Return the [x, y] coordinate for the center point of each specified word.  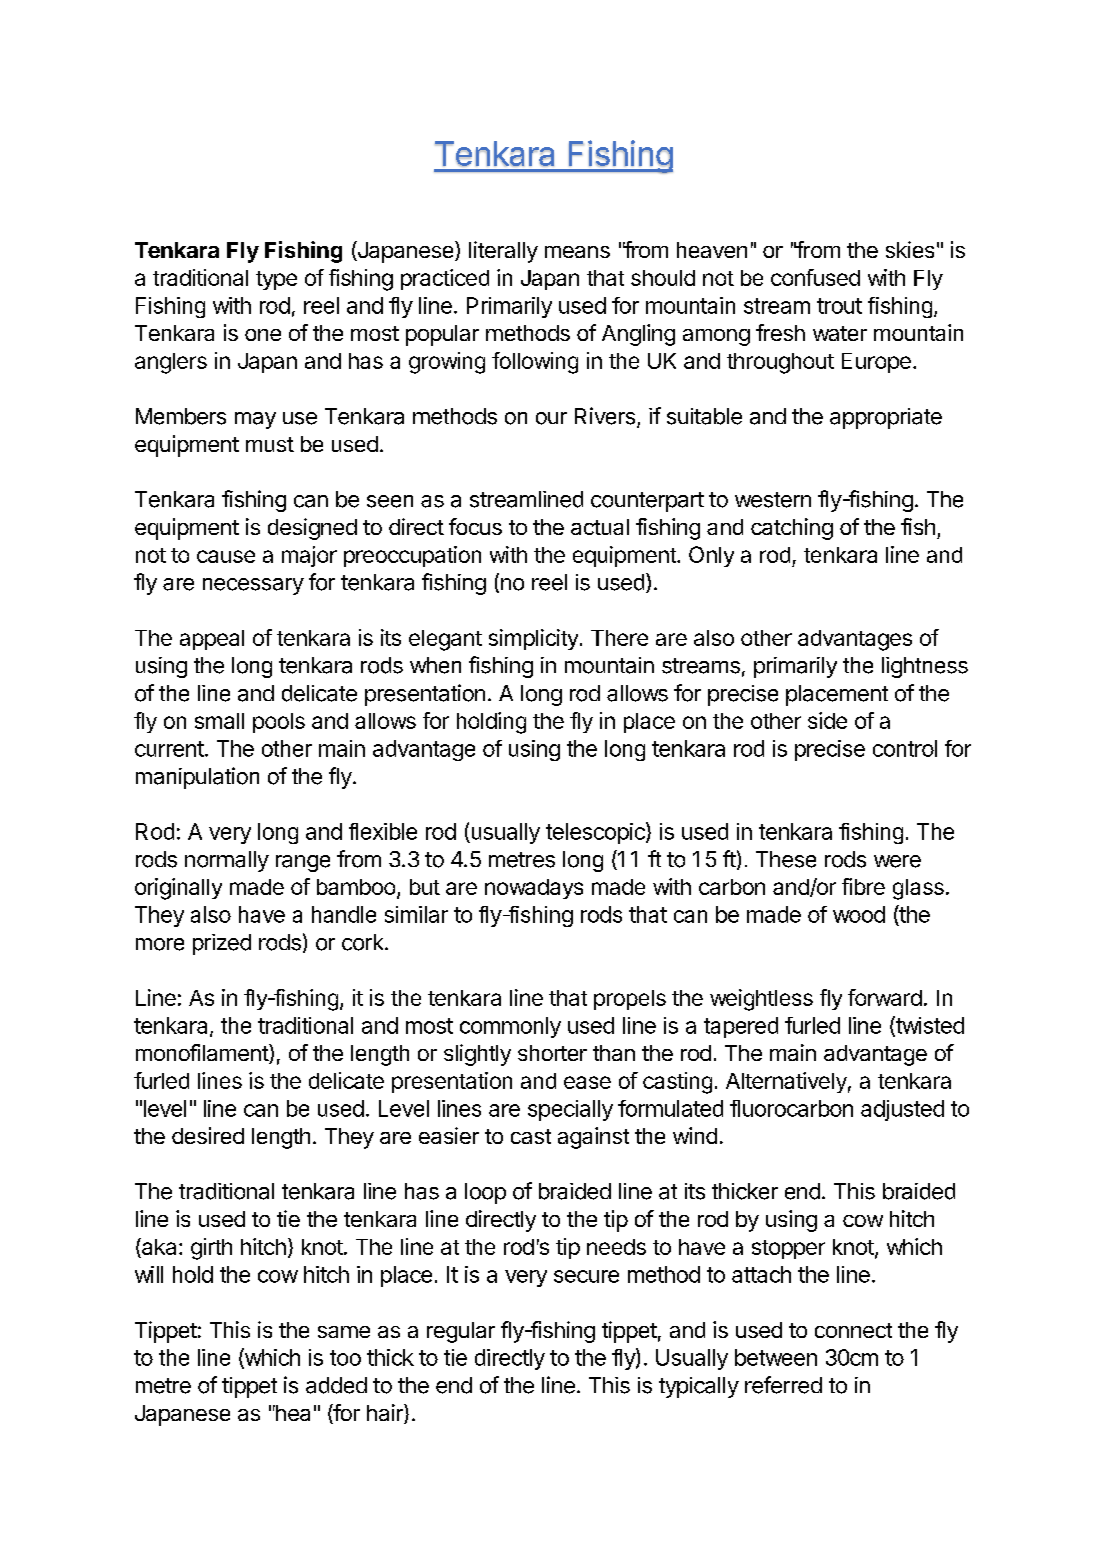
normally [227, 861]
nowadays [534, 889]
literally [503, 252]
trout [839, 306]
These [786, 859]
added [336, 1385]
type [276, 280]
